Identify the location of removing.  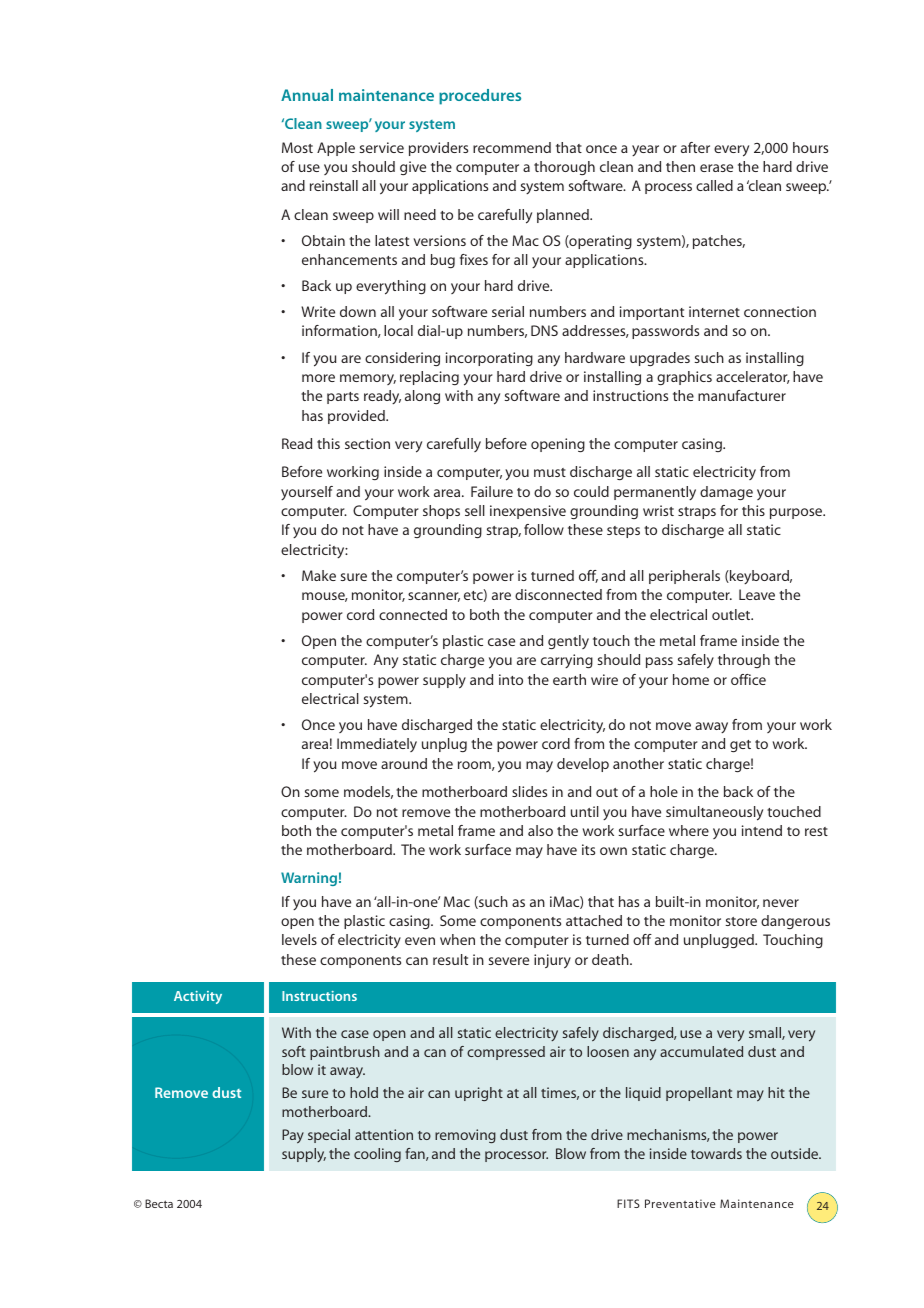
(465, 1136).
